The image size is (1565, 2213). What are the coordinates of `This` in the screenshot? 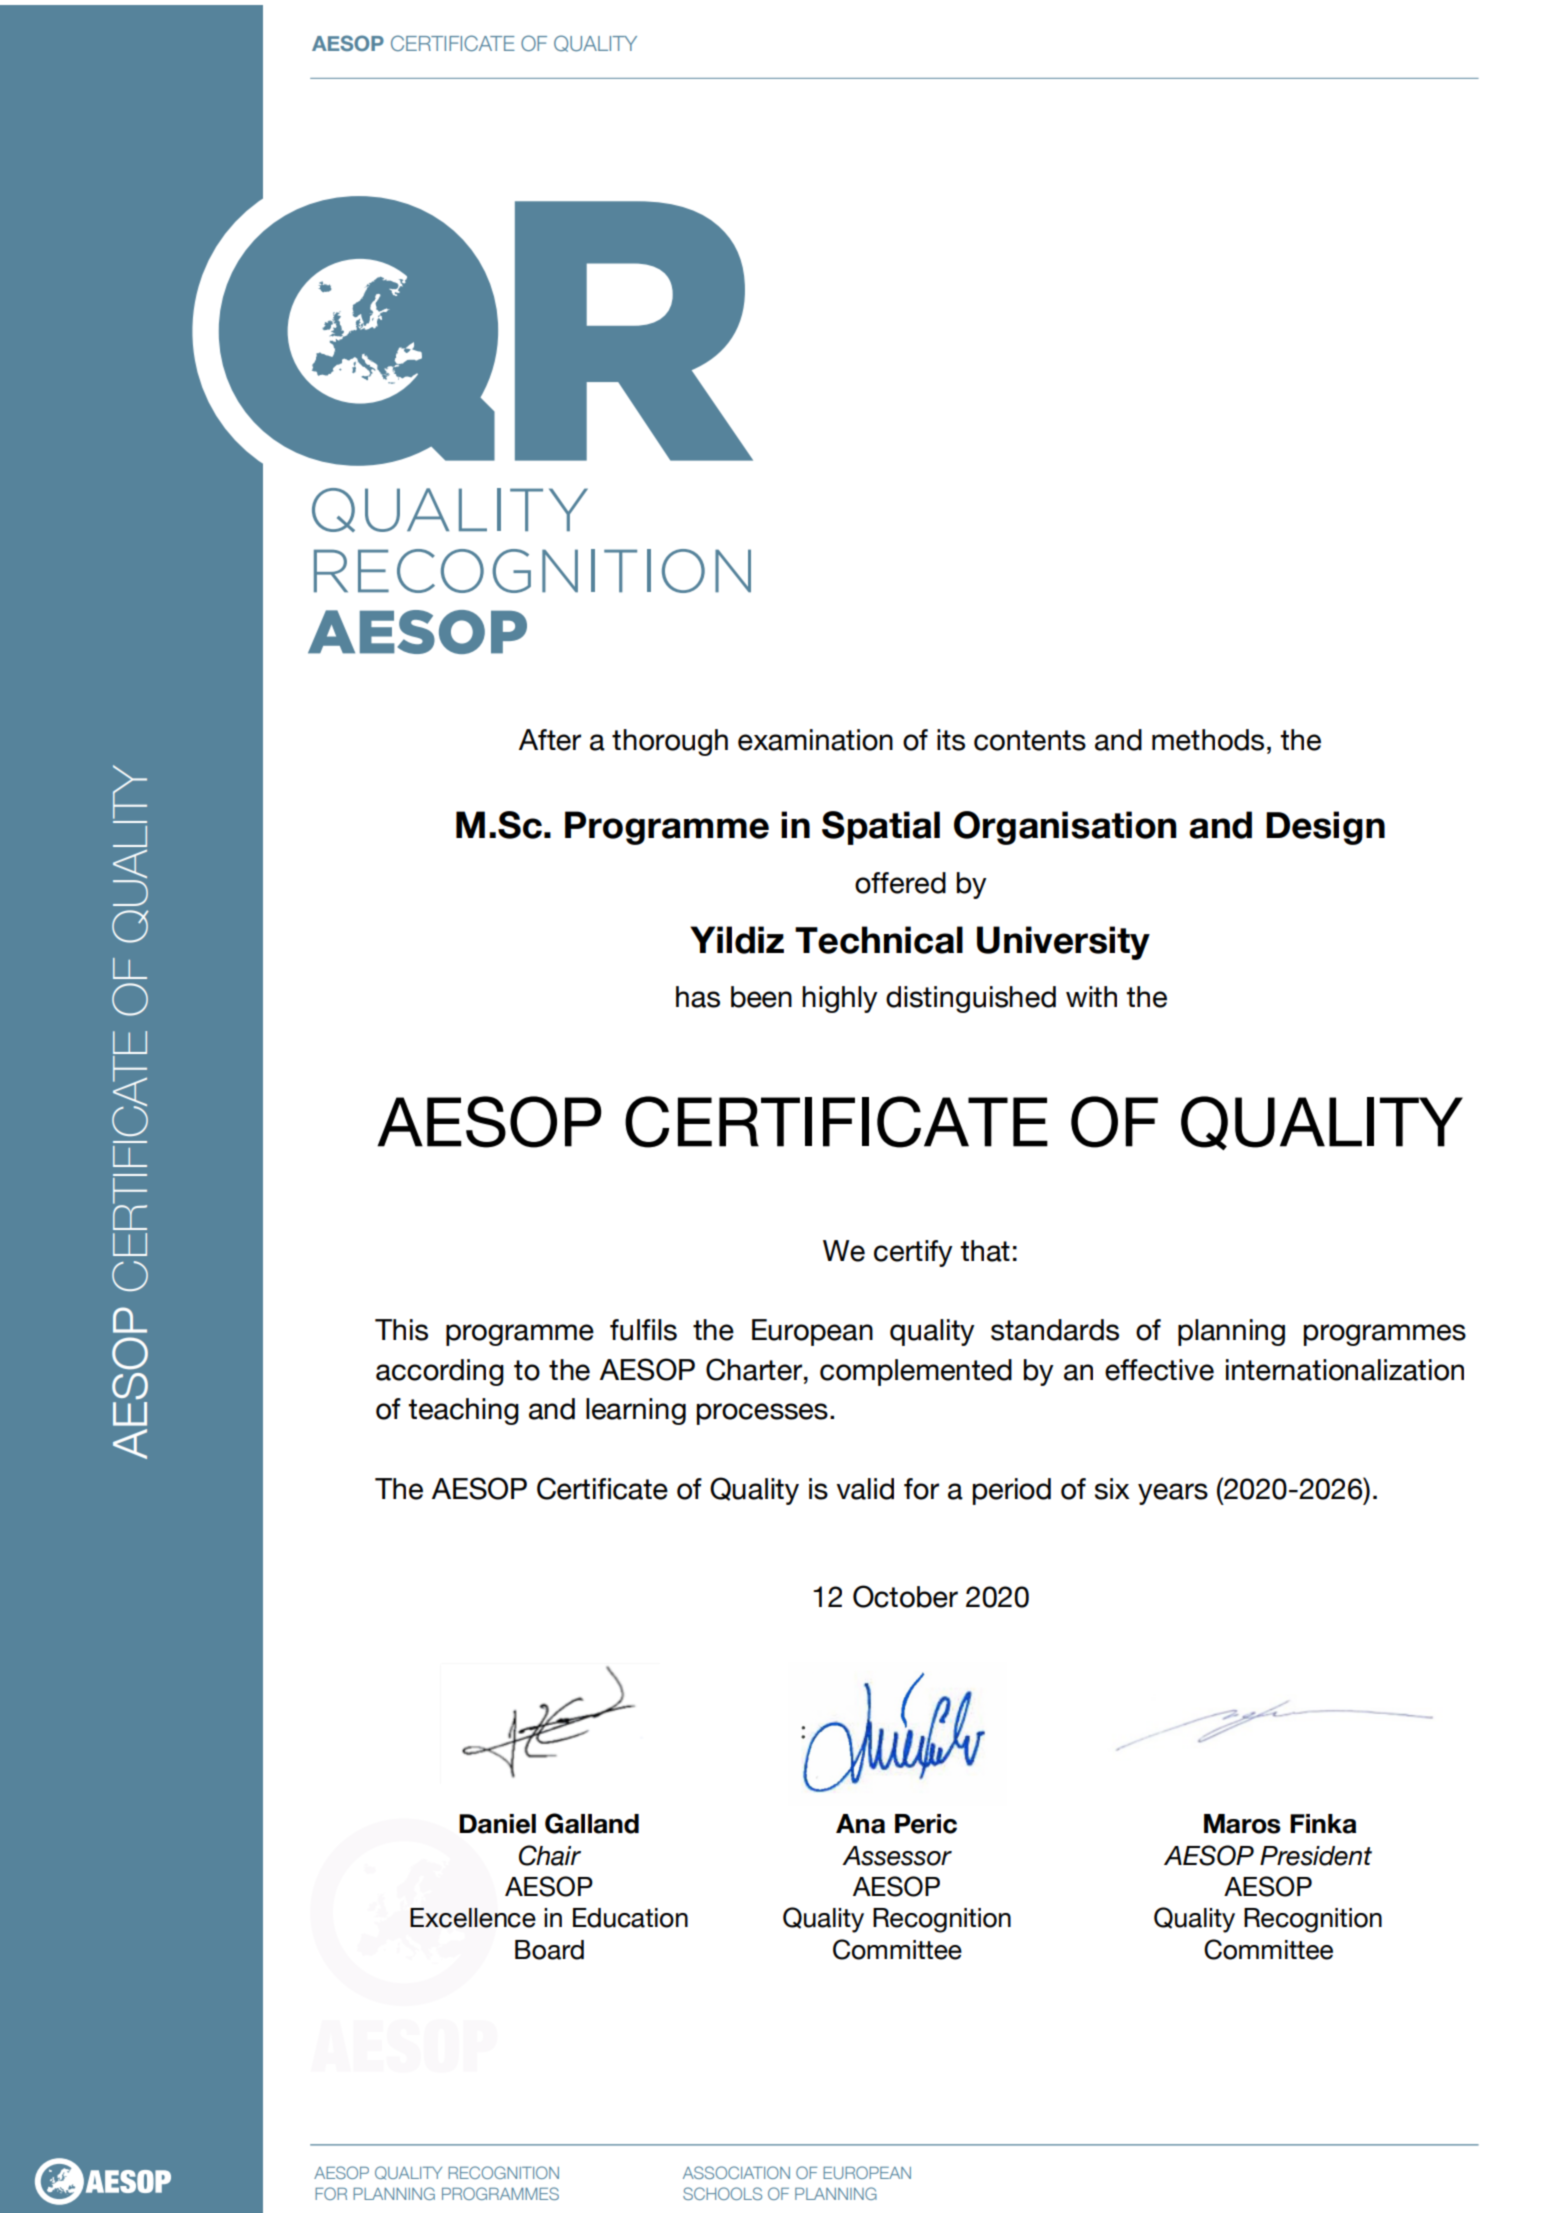 It's located at (401, 1330).
